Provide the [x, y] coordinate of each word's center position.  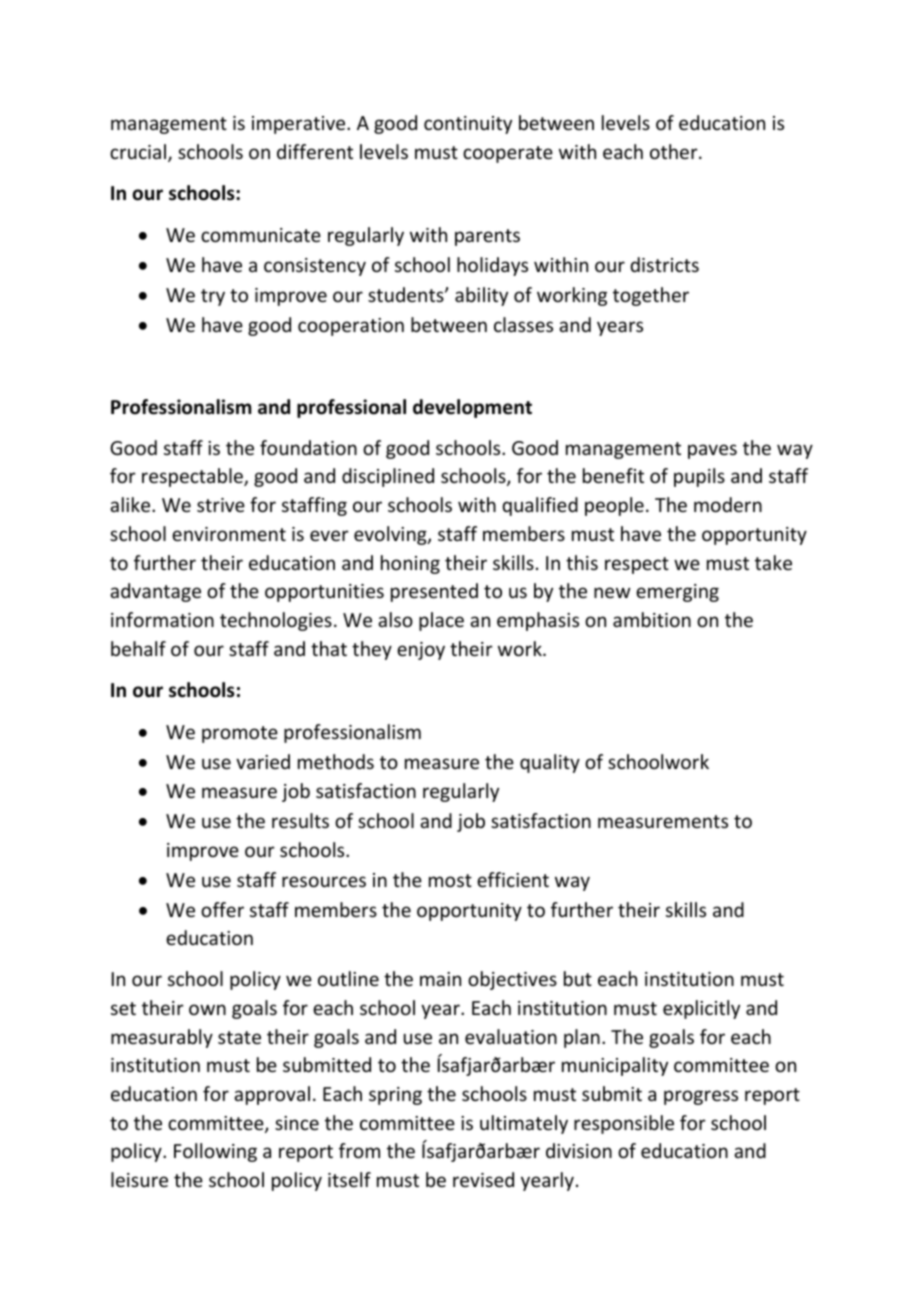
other [675, 151]
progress [701, 1097]
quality [550, 763]
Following [215, 1152]
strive [221, 505]
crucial [138, 151]
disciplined [388, 477]
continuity [468, 125]
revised [483, 1179]
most [450, 880]
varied [263, 761]
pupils [699, 477]
